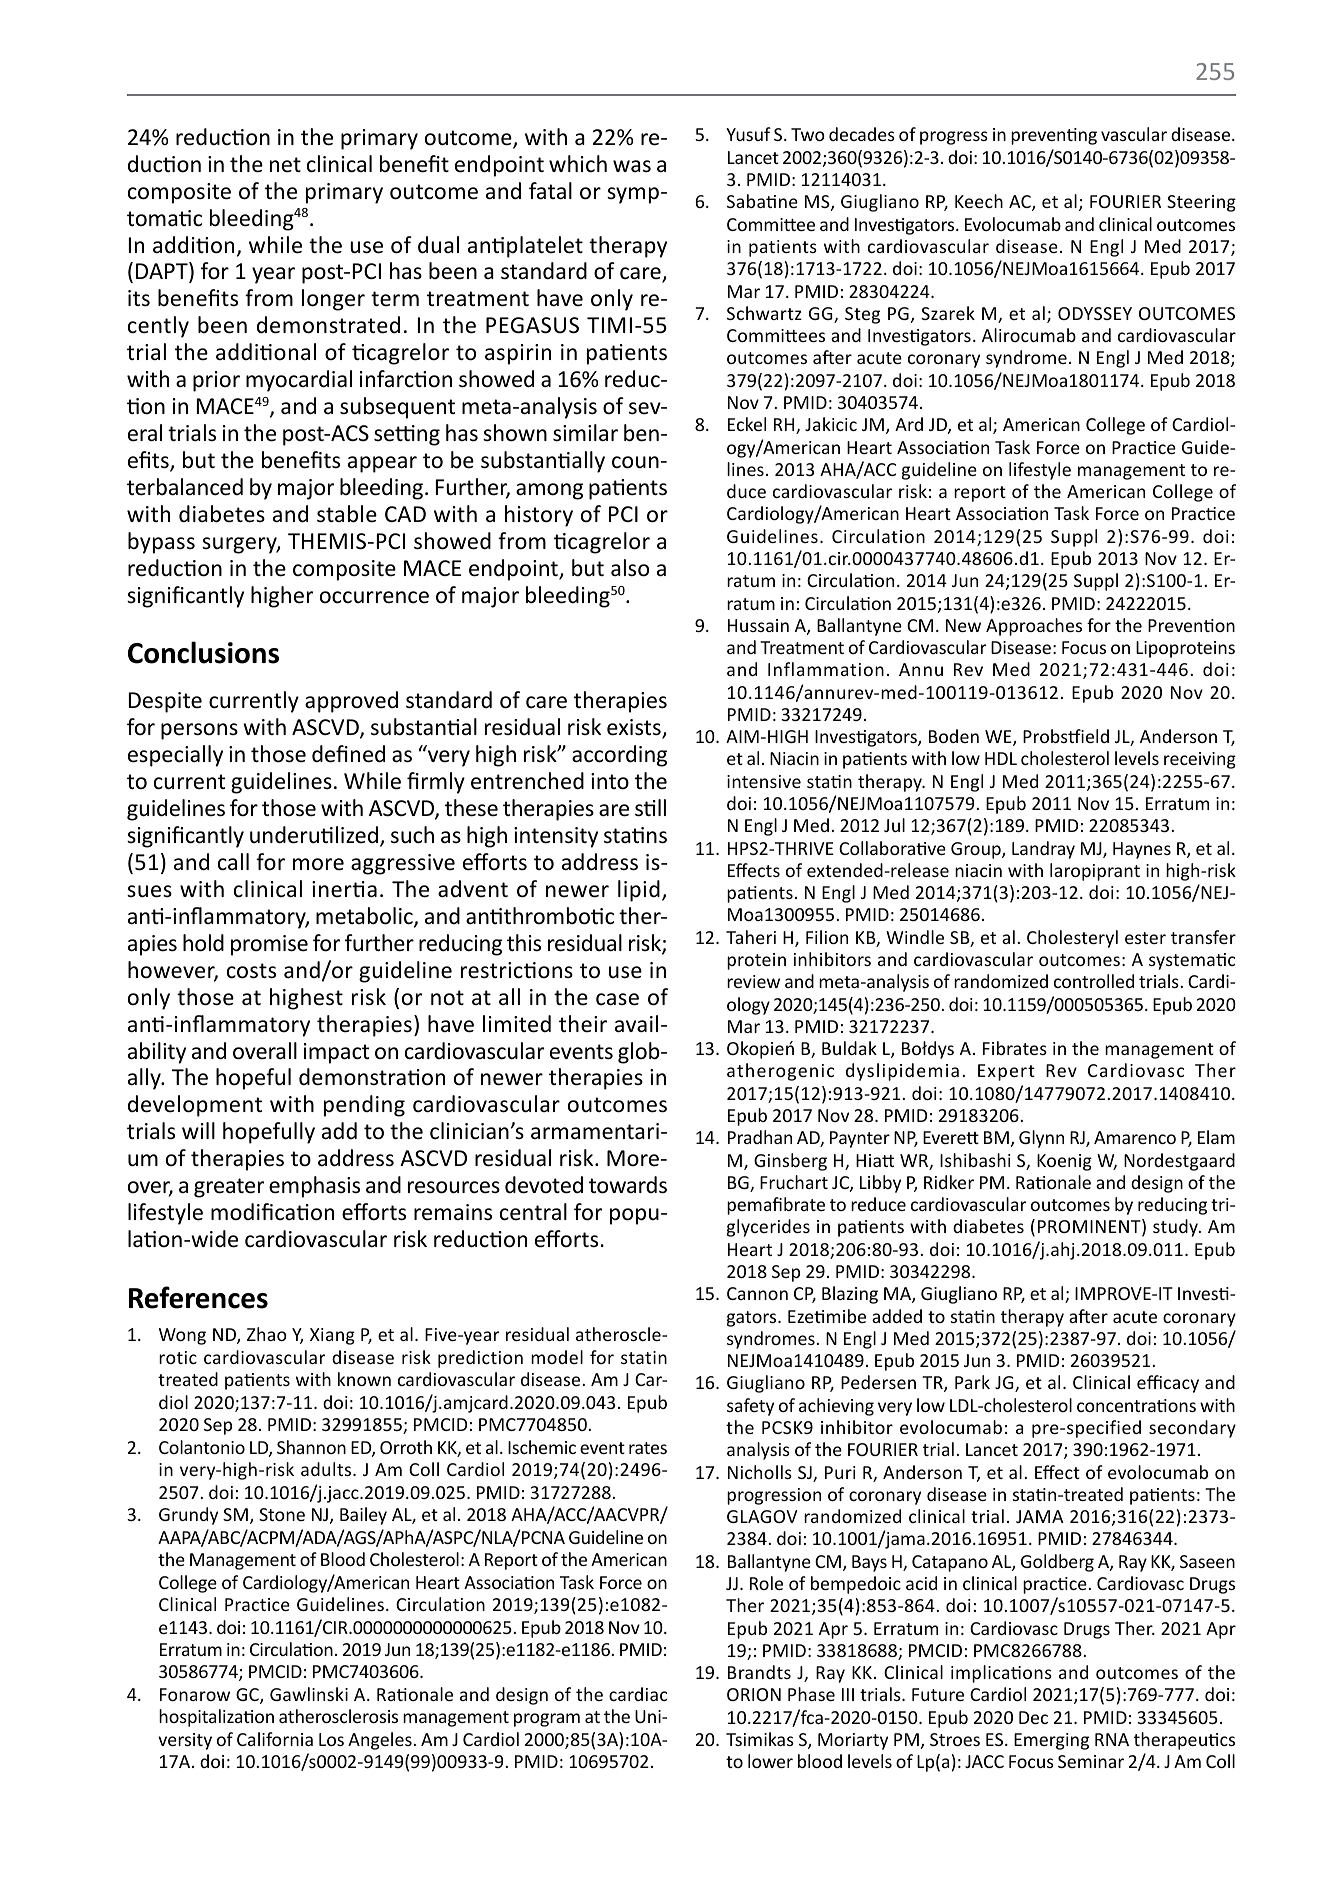  I want to click on Approaches, so click(1034, 627).
